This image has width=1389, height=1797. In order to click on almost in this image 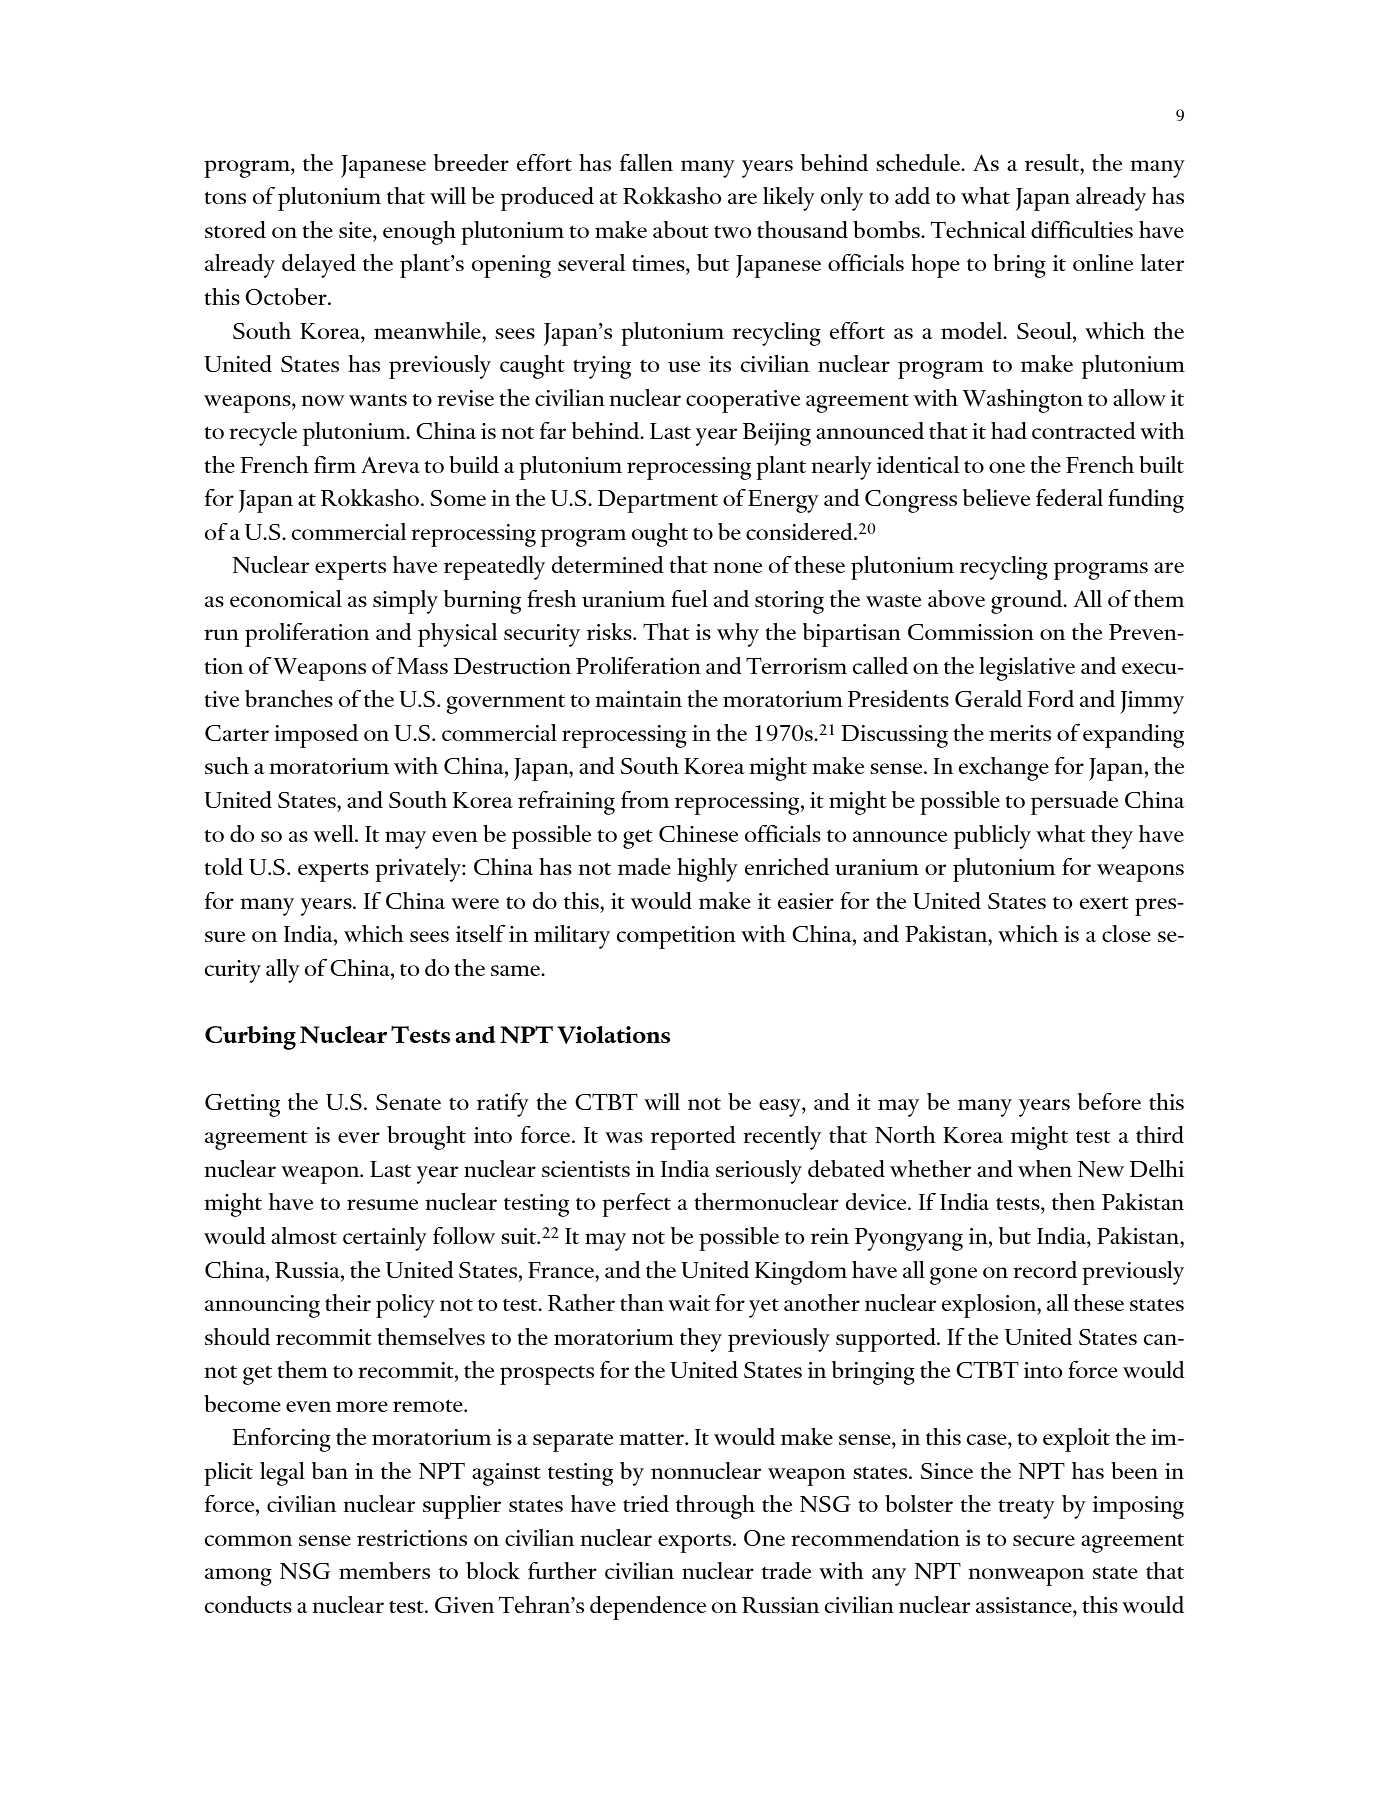, I will do `click(304, 1235)`.
